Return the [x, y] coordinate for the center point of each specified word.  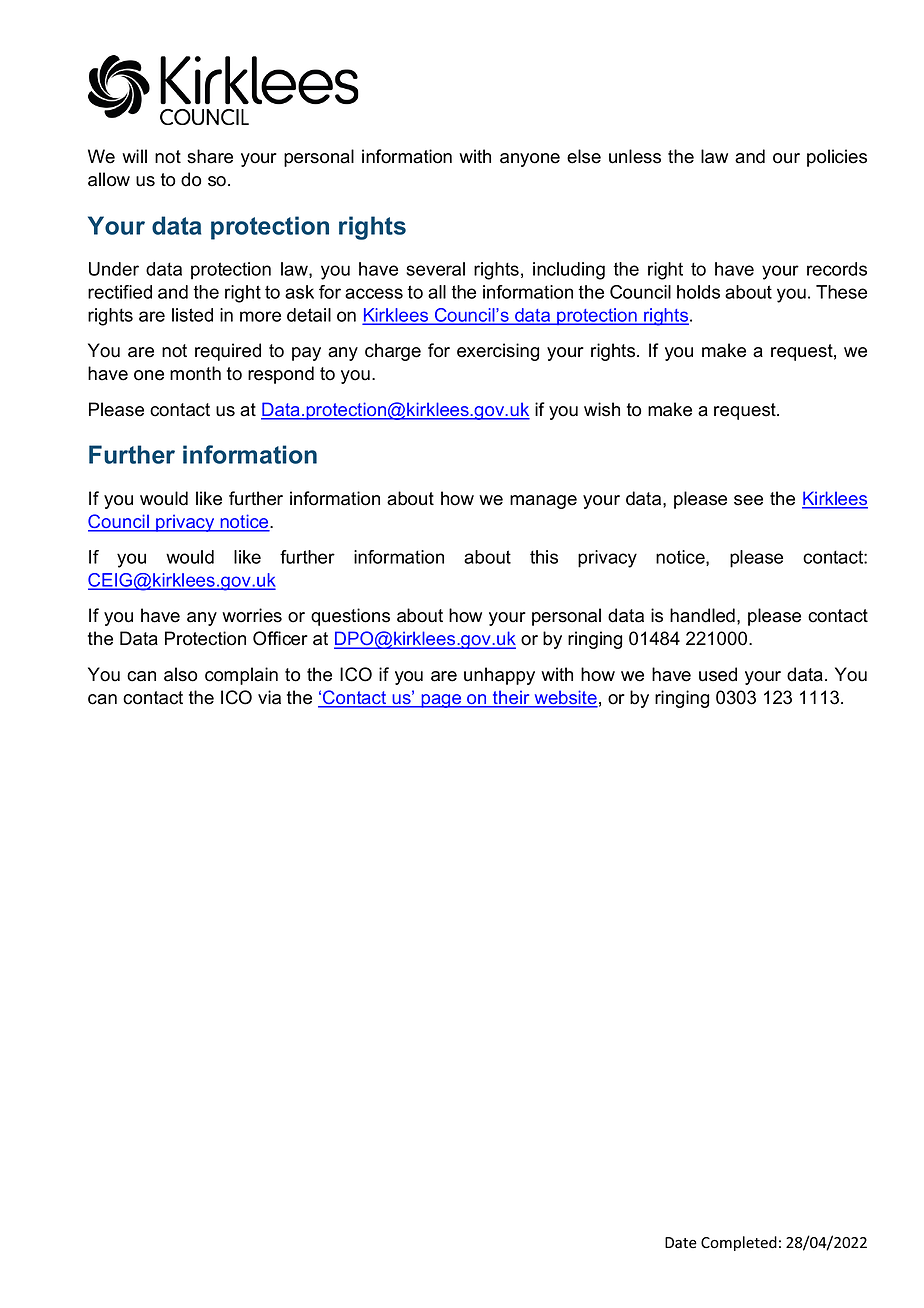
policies [837, 158]
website [565, 698]
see [748, 500]
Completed [739, 1243]
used [718, 674]
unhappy [499, 676]
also [180, 674]
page [441, 701]
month [195, 373]
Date [681, 1242]
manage [543, 502]
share [210, 156]
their [511, 698]
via [269, 697]
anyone [530, 160]
